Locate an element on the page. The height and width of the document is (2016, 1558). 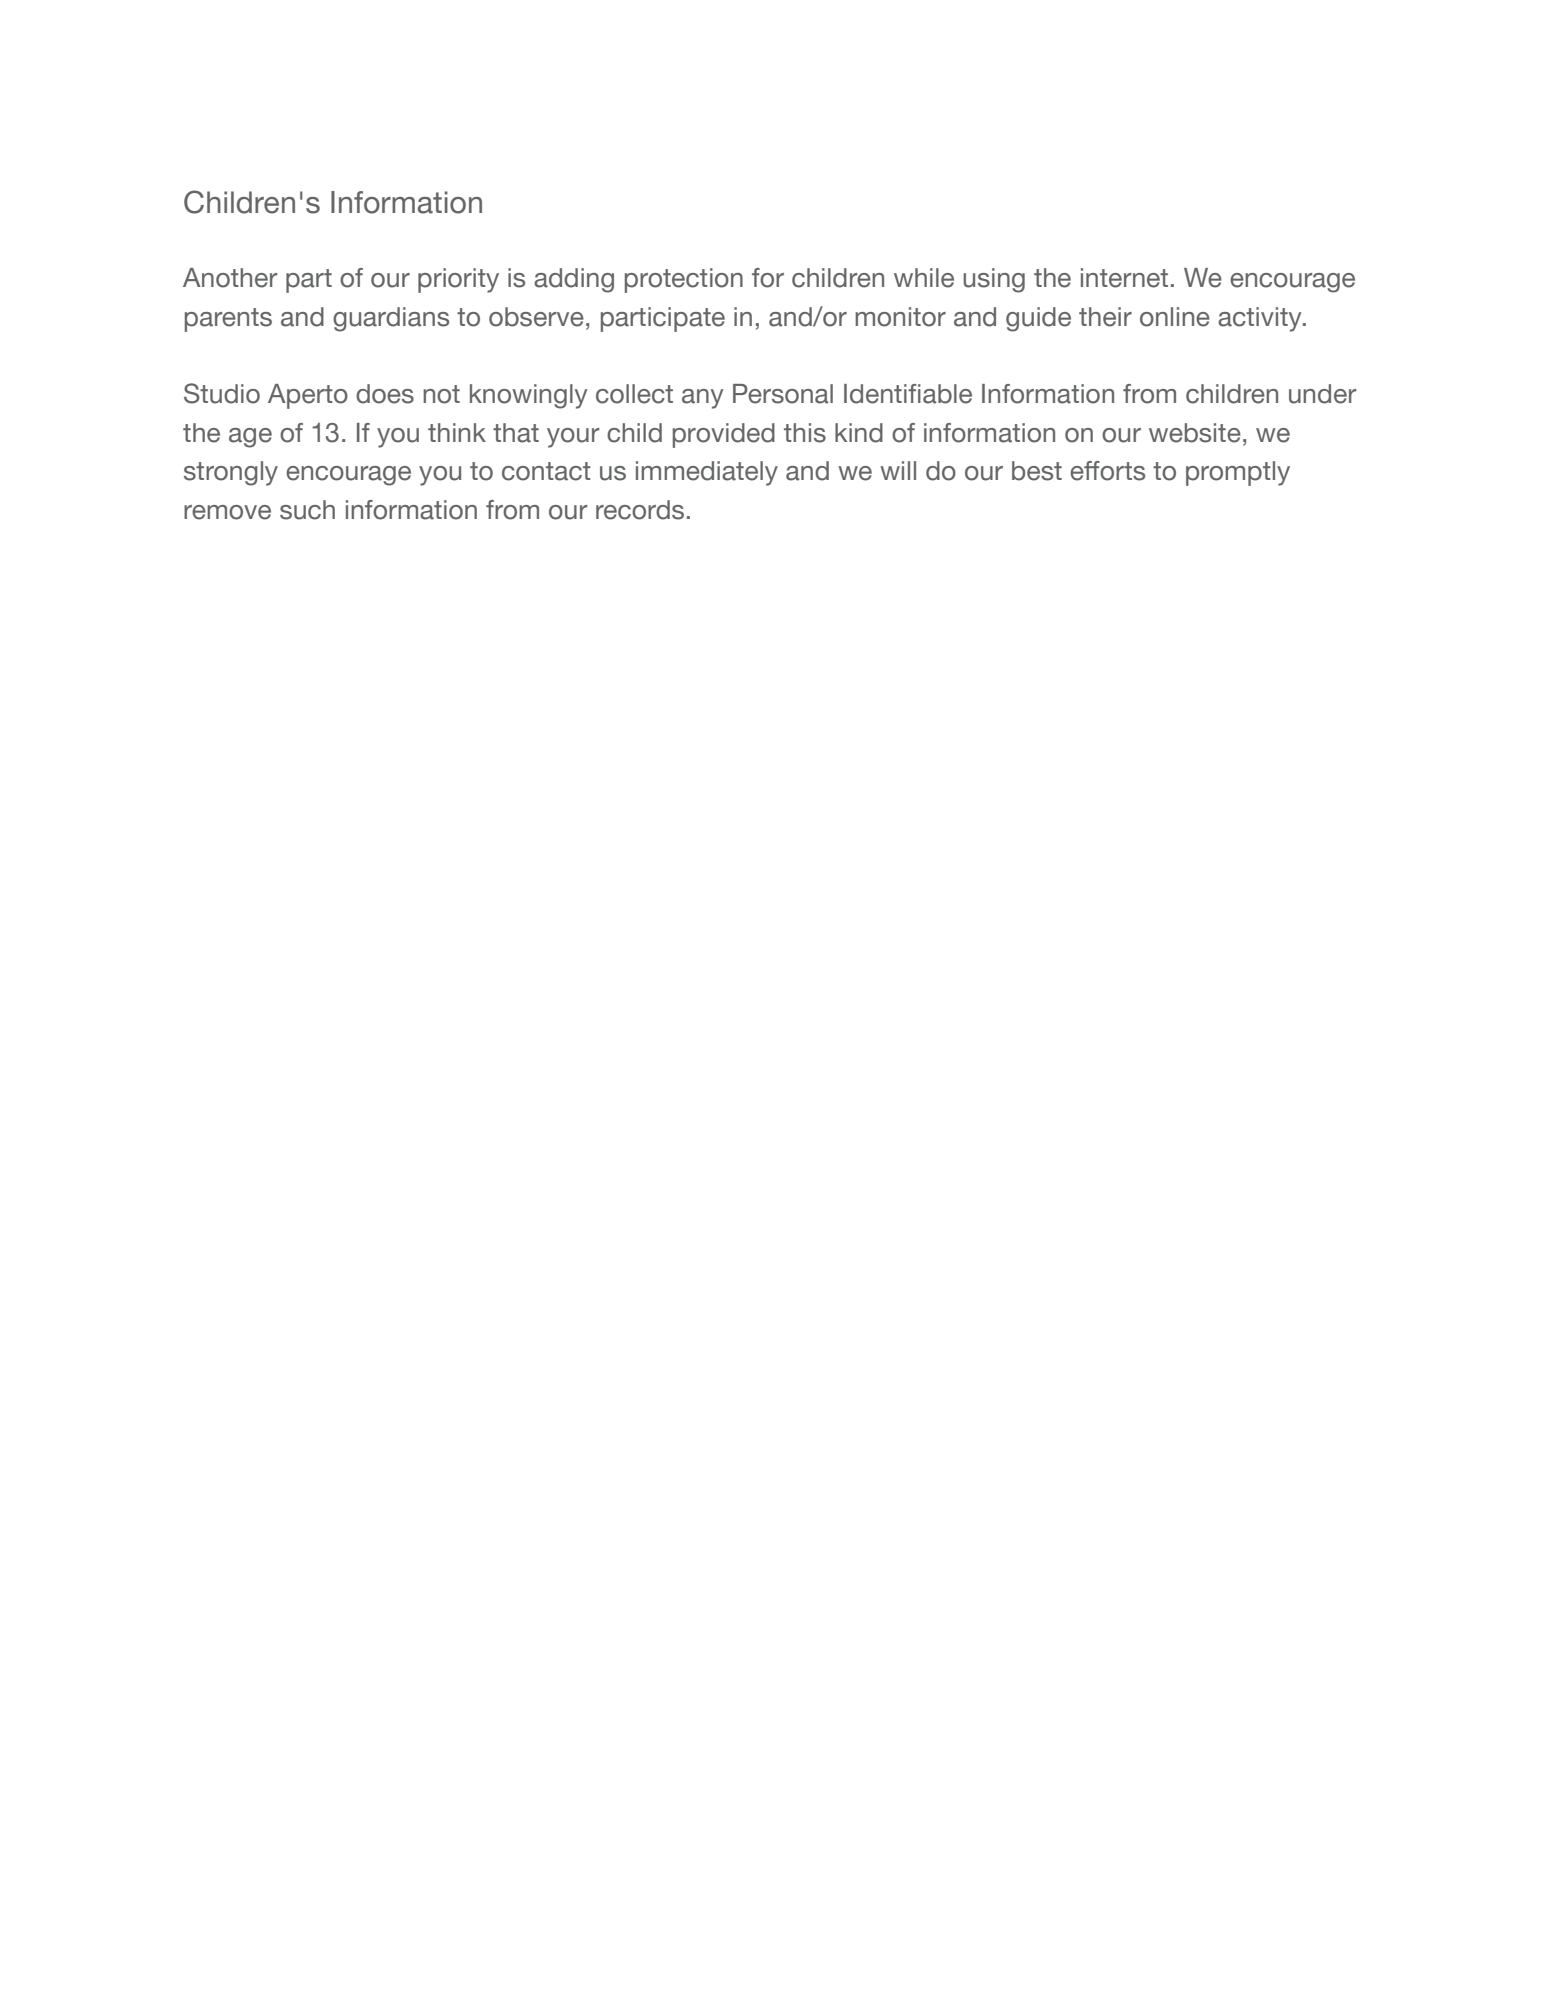
under is located at coordinates (1322, 394).
